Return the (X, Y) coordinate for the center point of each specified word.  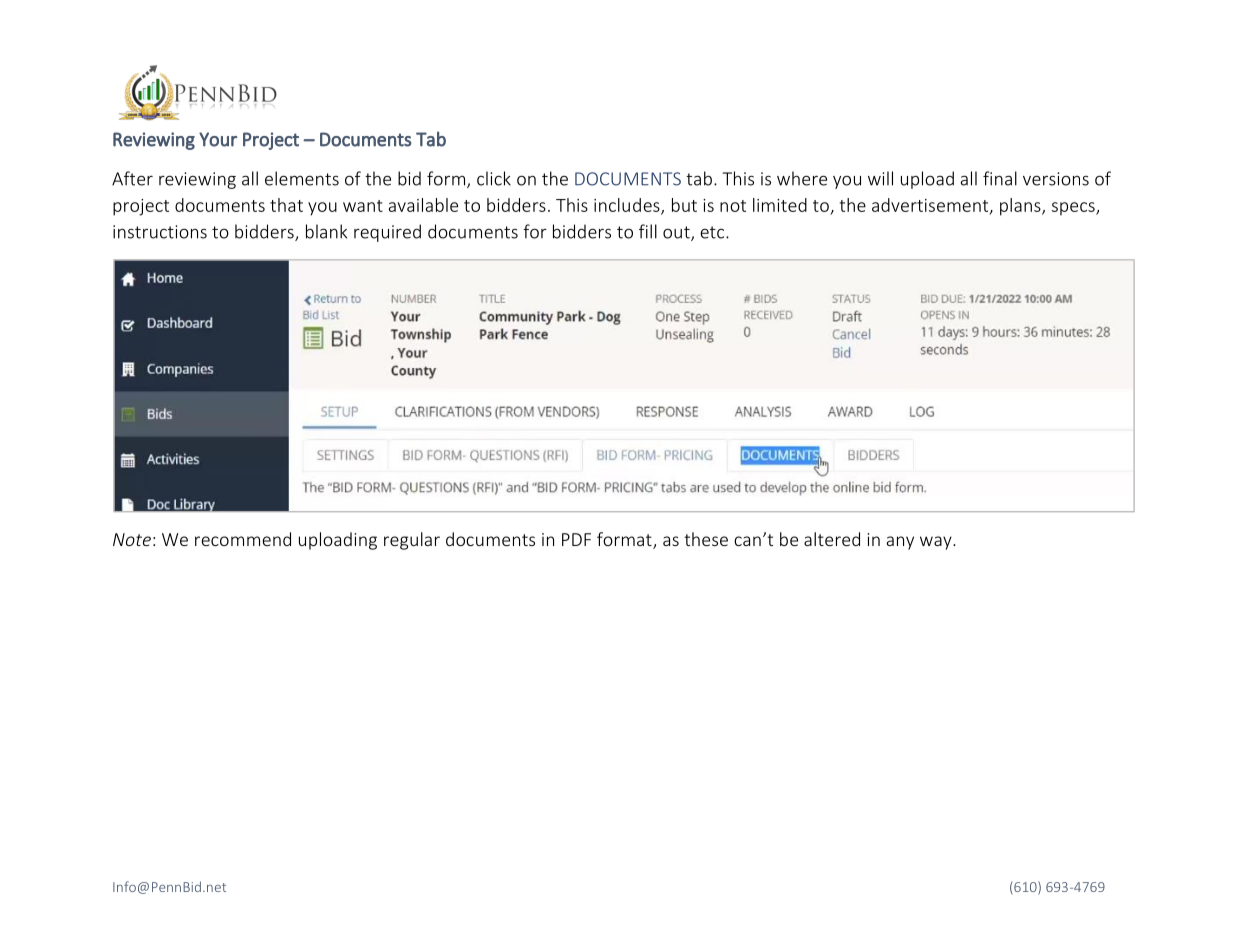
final (1000, 178)
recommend (243, 539)
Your (218, 139)
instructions (160, 232)
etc (713, 232)
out (677, 233)
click (494, 178)
